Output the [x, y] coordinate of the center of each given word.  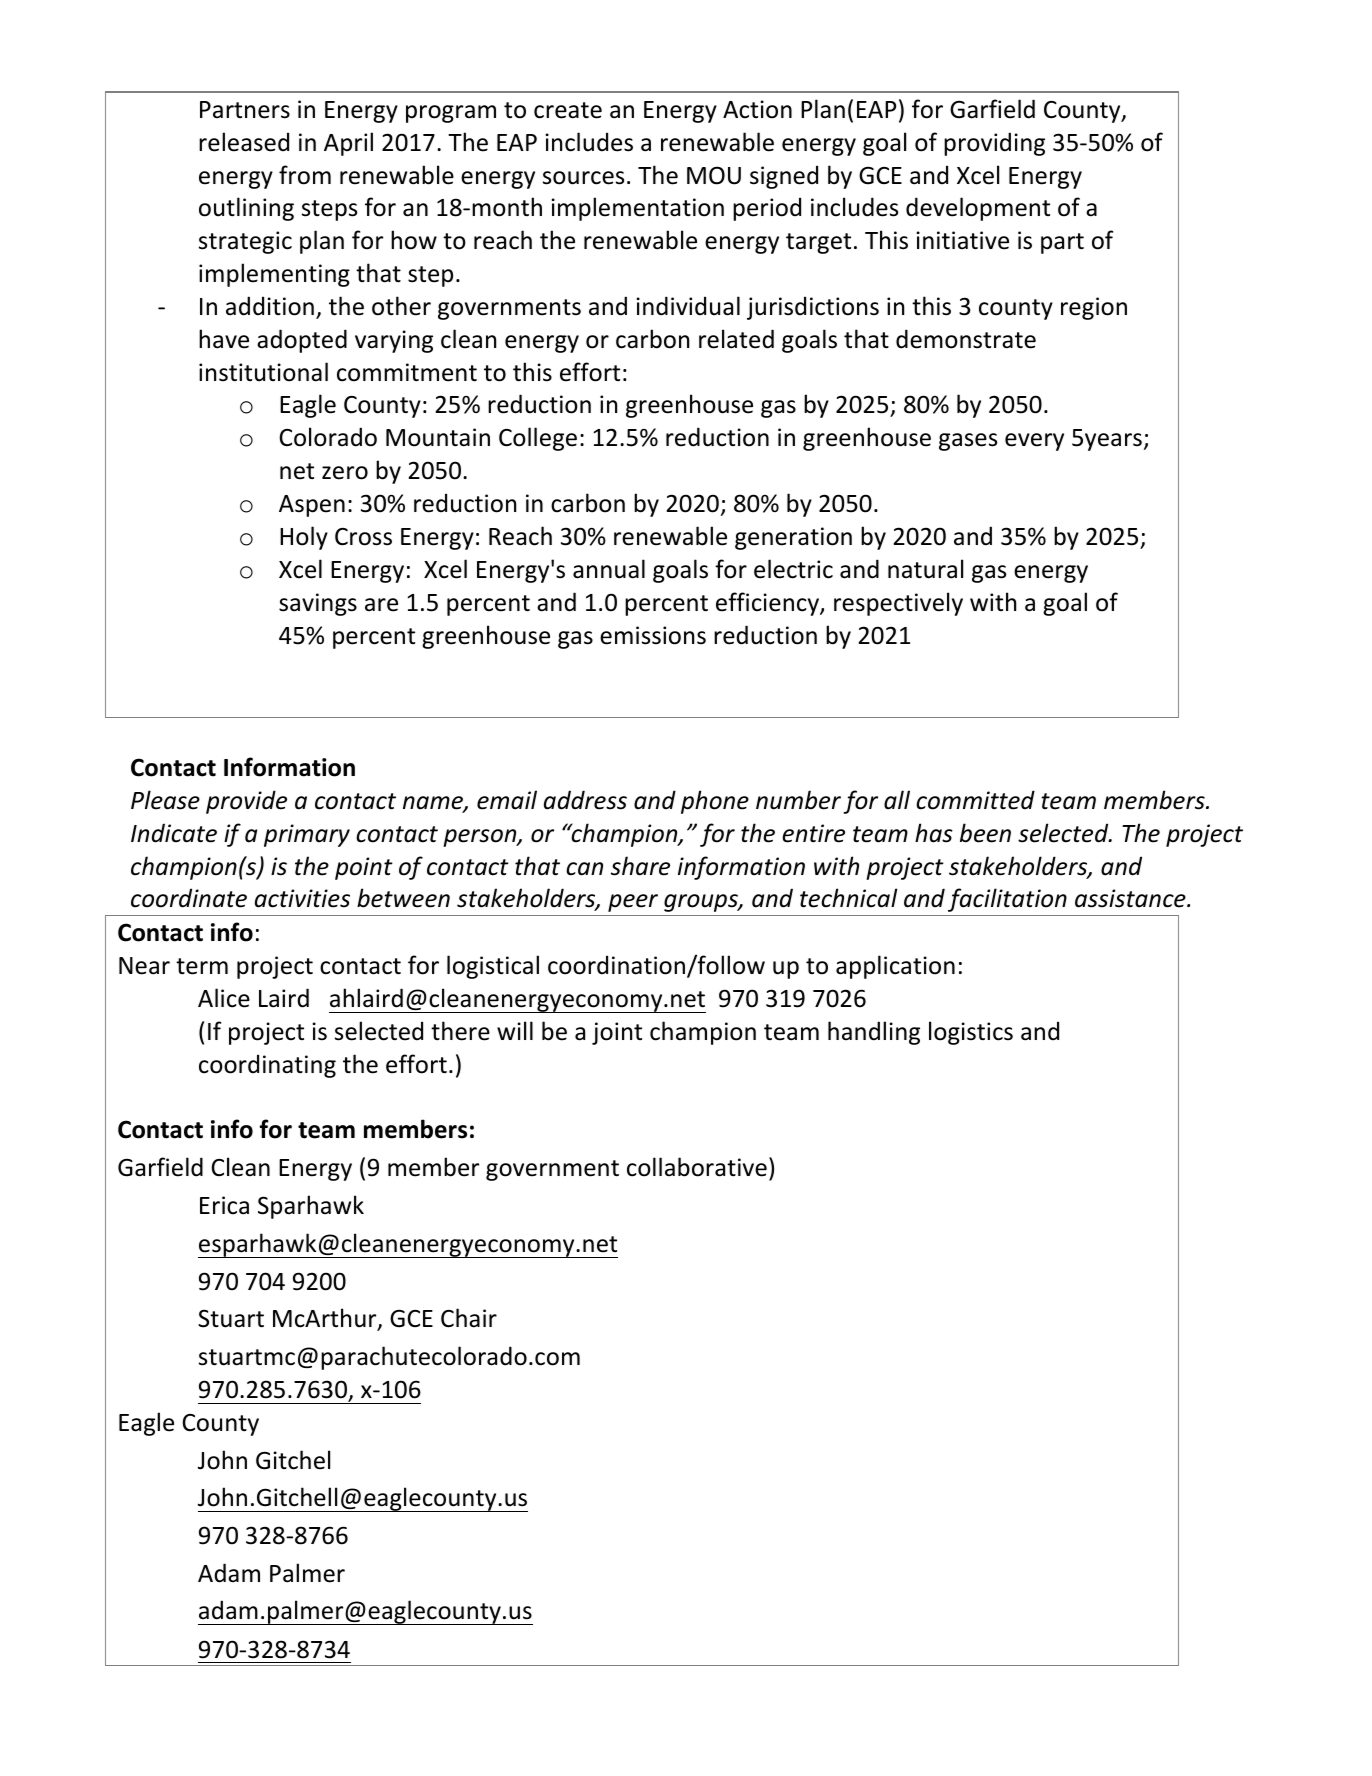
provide [246, 802]
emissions [653, 635]
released [244, 142]
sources [583, 178]
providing [994, 144]
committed [975, 800]
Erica [224, 1205]
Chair [469, 1318]
